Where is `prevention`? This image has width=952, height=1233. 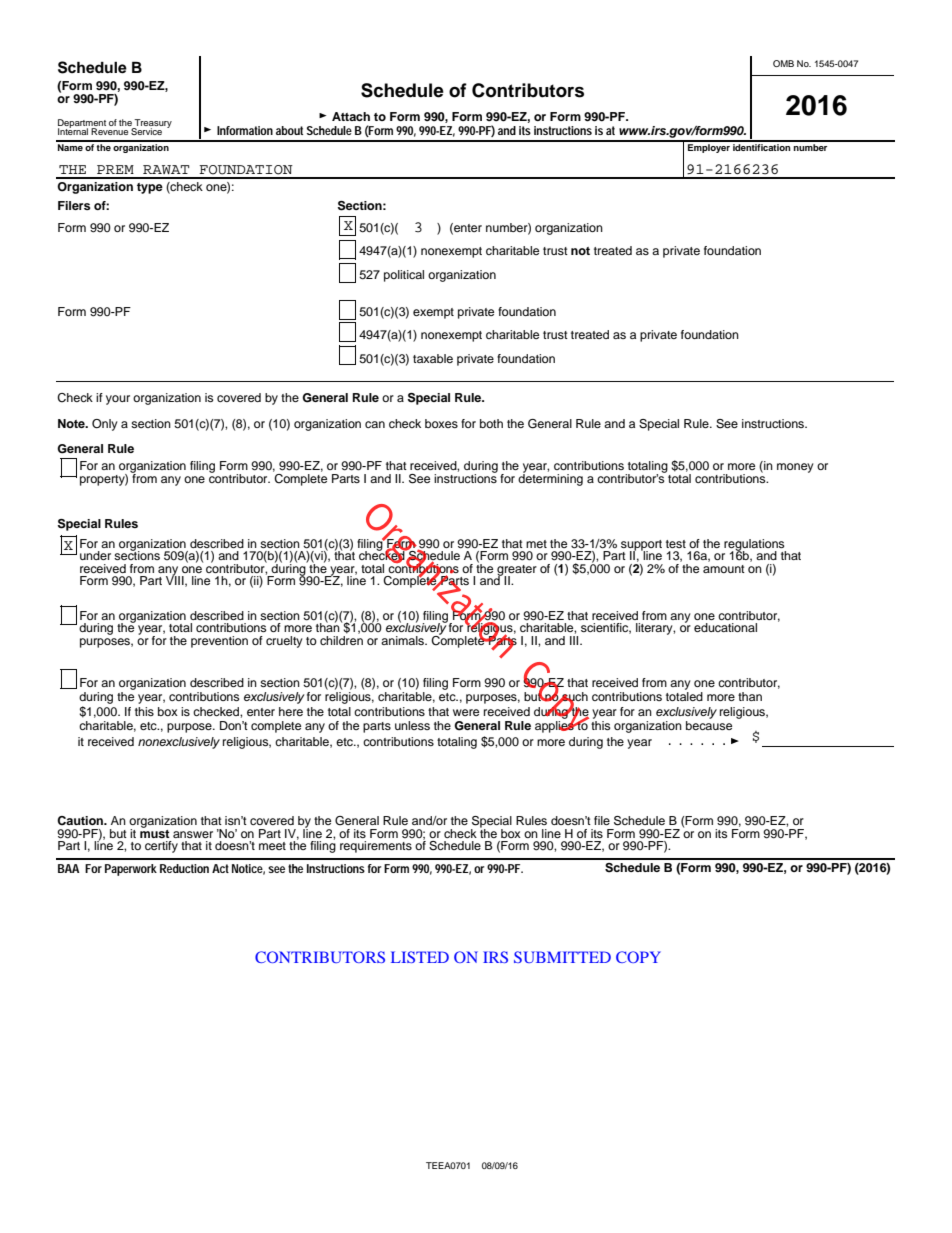 prevention is located at coordinates (219, 642).
